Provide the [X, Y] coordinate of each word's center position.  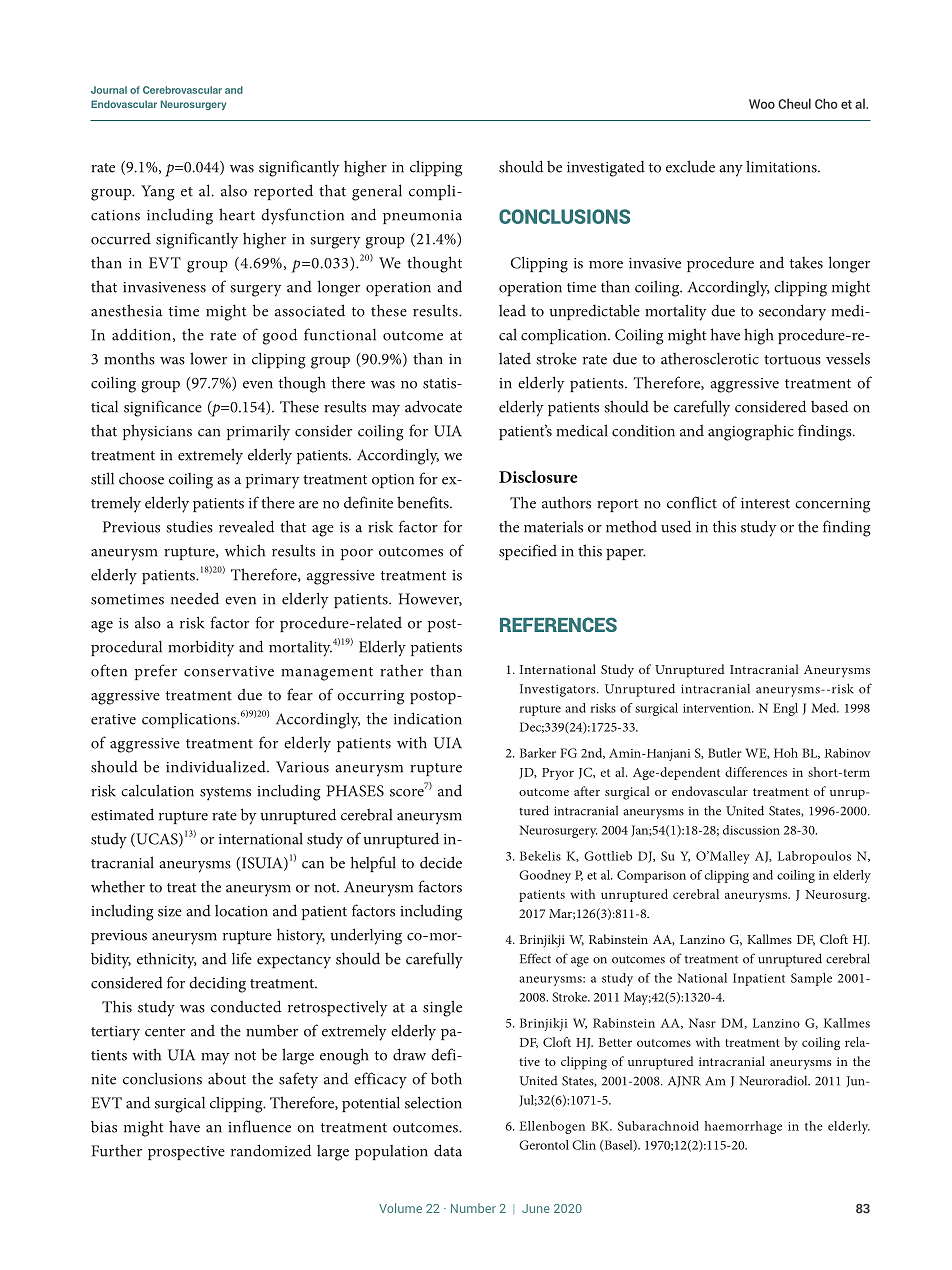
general [377, 192]
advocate [433, 406]
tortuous [792, 360]
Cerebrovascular [182, 90]
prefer [156, 672]
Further [116, 1150]
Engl [785, 709]
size [170, 911]
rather [401, 670]
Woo [762, 104]
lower [208, 358]
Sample [811, 979]
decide [441, 862]
